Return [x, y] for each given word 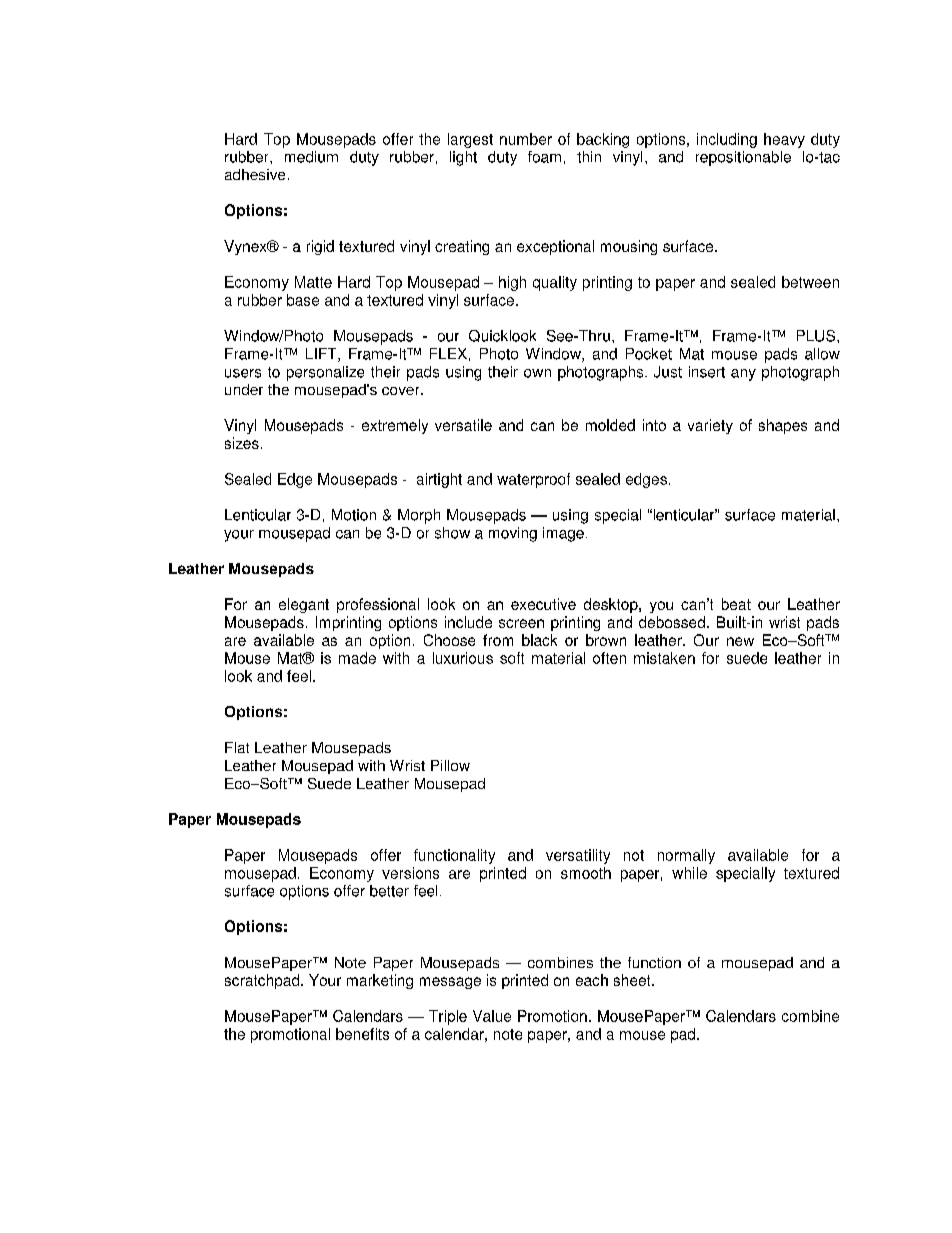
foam [544, 157]
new [740, 641]
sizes [242, 443]
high [512, 283]
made [357, 658]
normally [686, 856]
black [539, 640]
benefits [362, 1034]
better [389, 891]
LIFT [322, 355]
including [727, 140]
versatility [578, 856]
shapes [783, 426]
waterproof [533, 480]
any [743, 375]
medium [311, 157]
